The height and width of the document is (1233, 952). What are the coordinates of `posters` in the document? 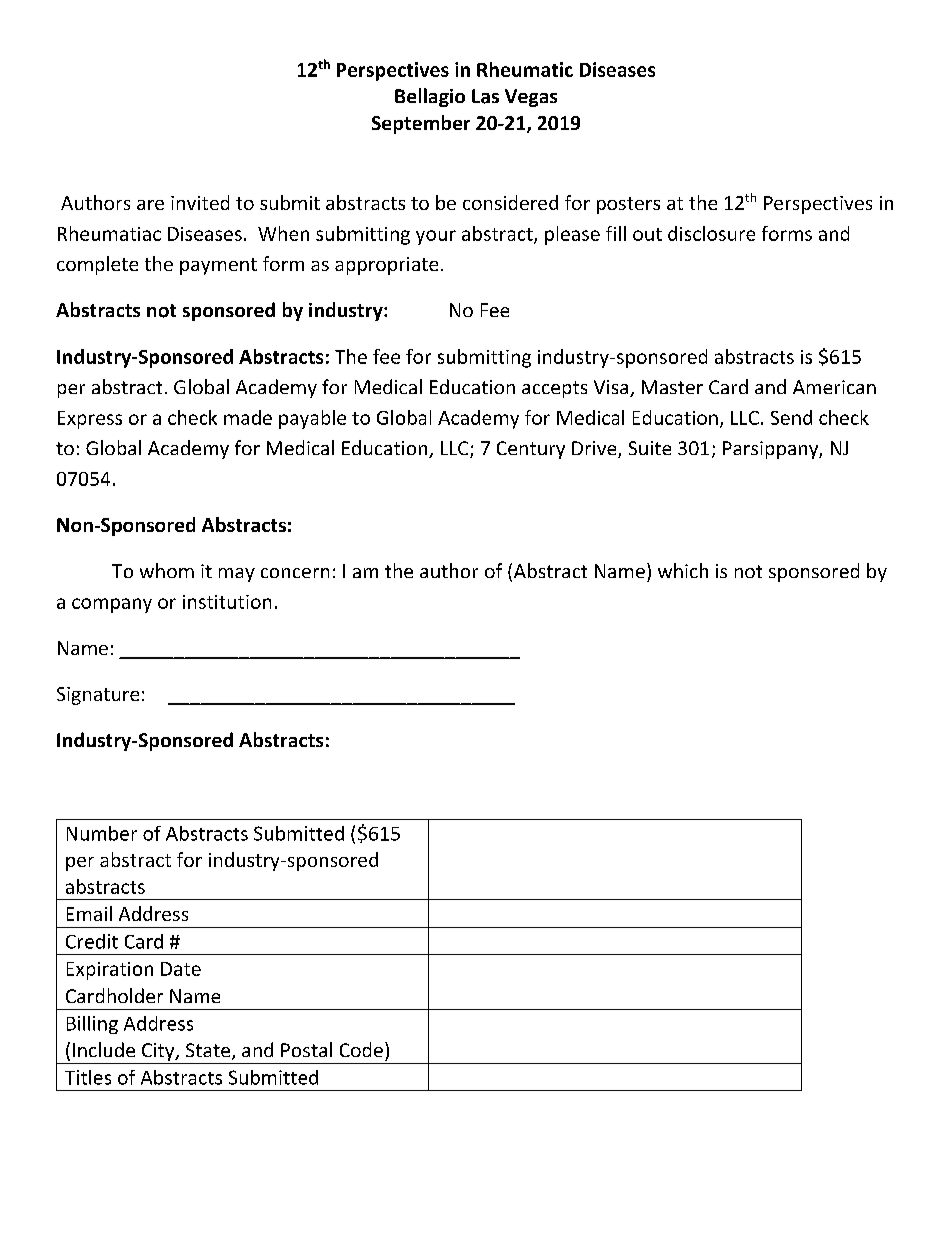 It's located at (628, 205).
